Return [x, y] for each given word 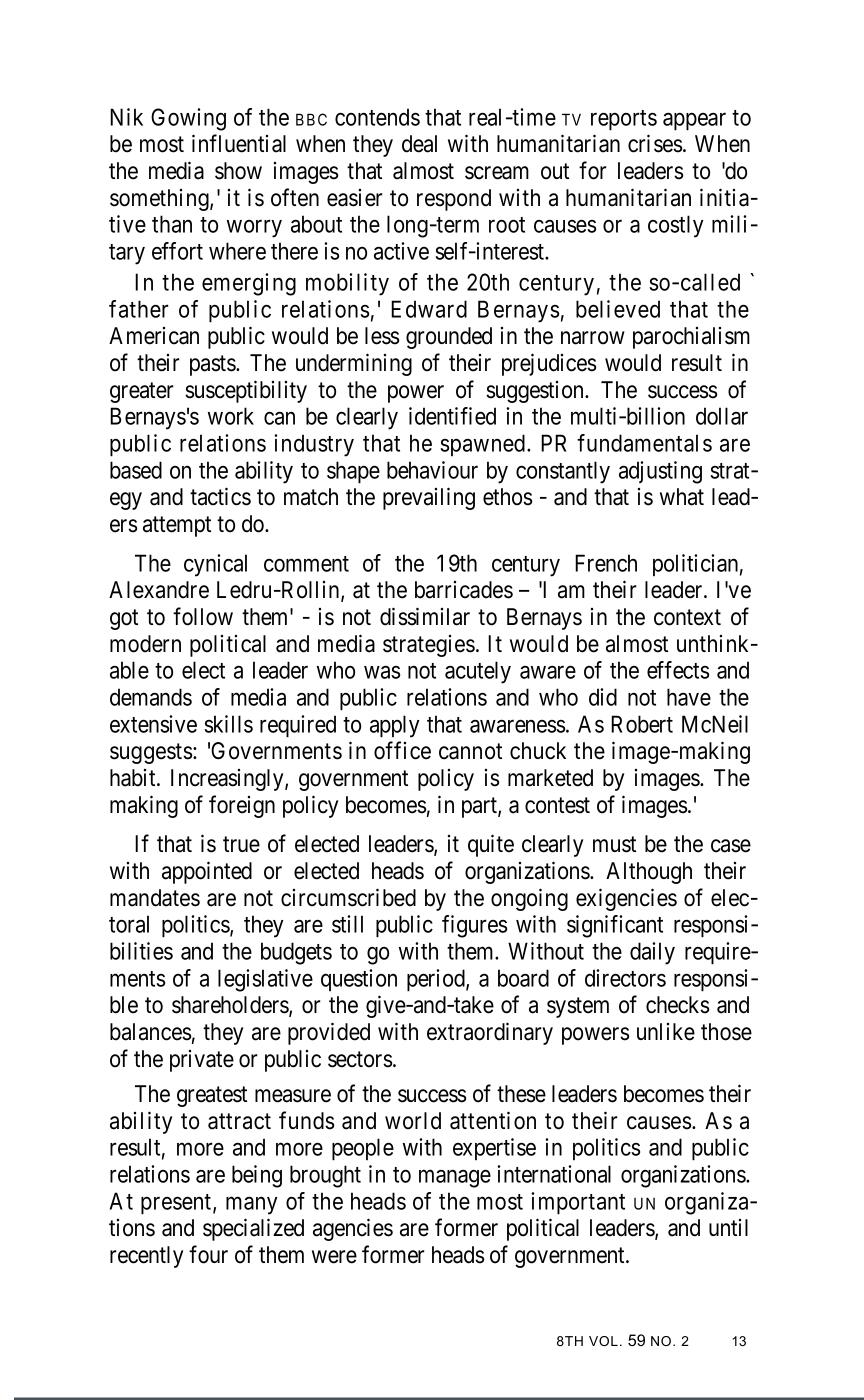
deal [419, 144]
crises [655, 143]
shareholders [231, 1006]
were [334, 1257]
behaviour [432, 470]
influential [239, 143]
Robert [642, 724]
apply [395, 726]
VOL [603, 1341]
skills [228, 724]
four [208, 1254]
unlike [666, 1032]
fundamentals [644, 443]
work [231, 416]
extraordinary [490, 1033]
